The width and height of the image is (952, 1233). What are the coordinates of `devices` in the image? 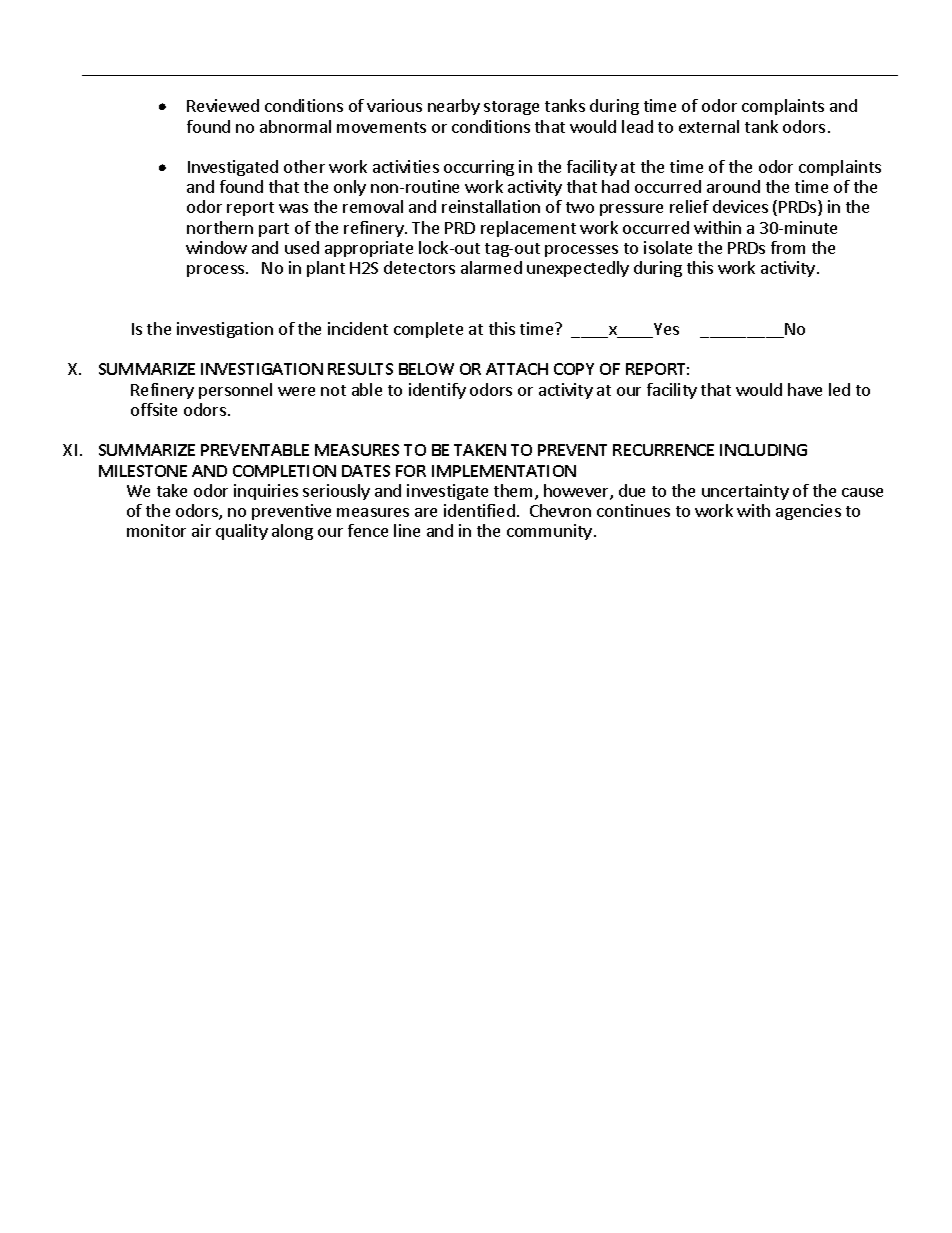 It's located at (740, 206).
